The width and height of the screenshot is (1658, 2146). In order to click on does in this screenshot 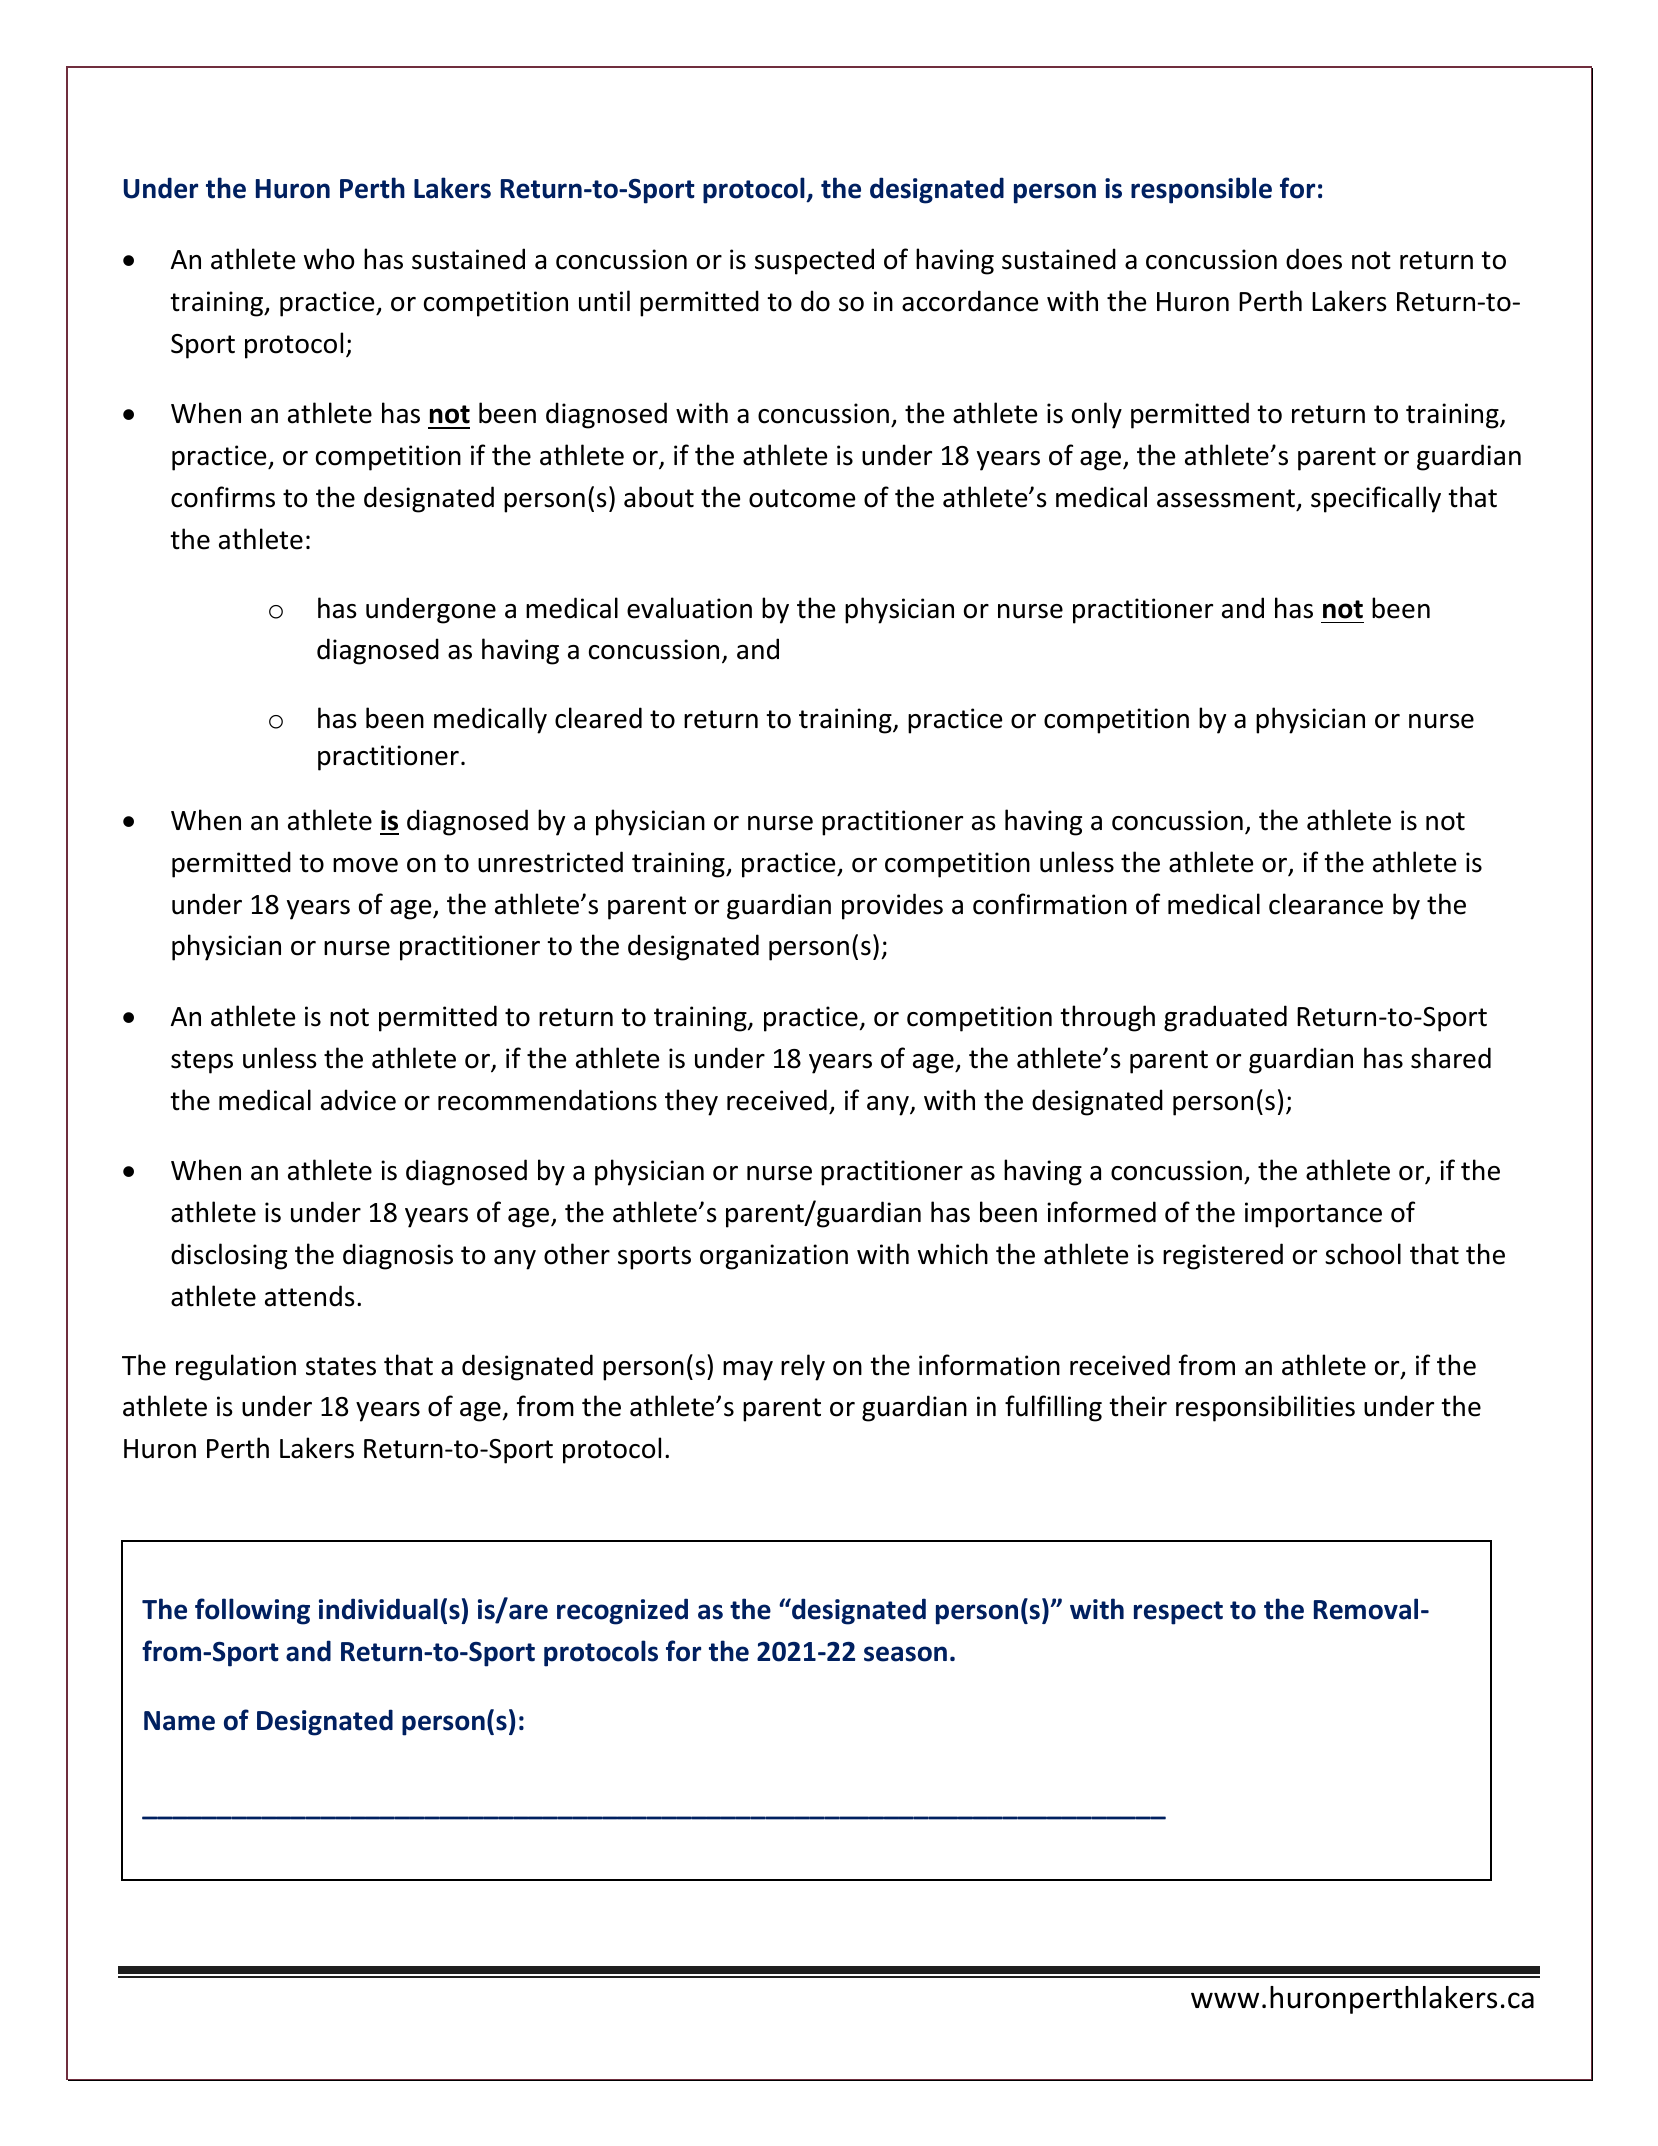, I will do `click(1314, 259)`.
